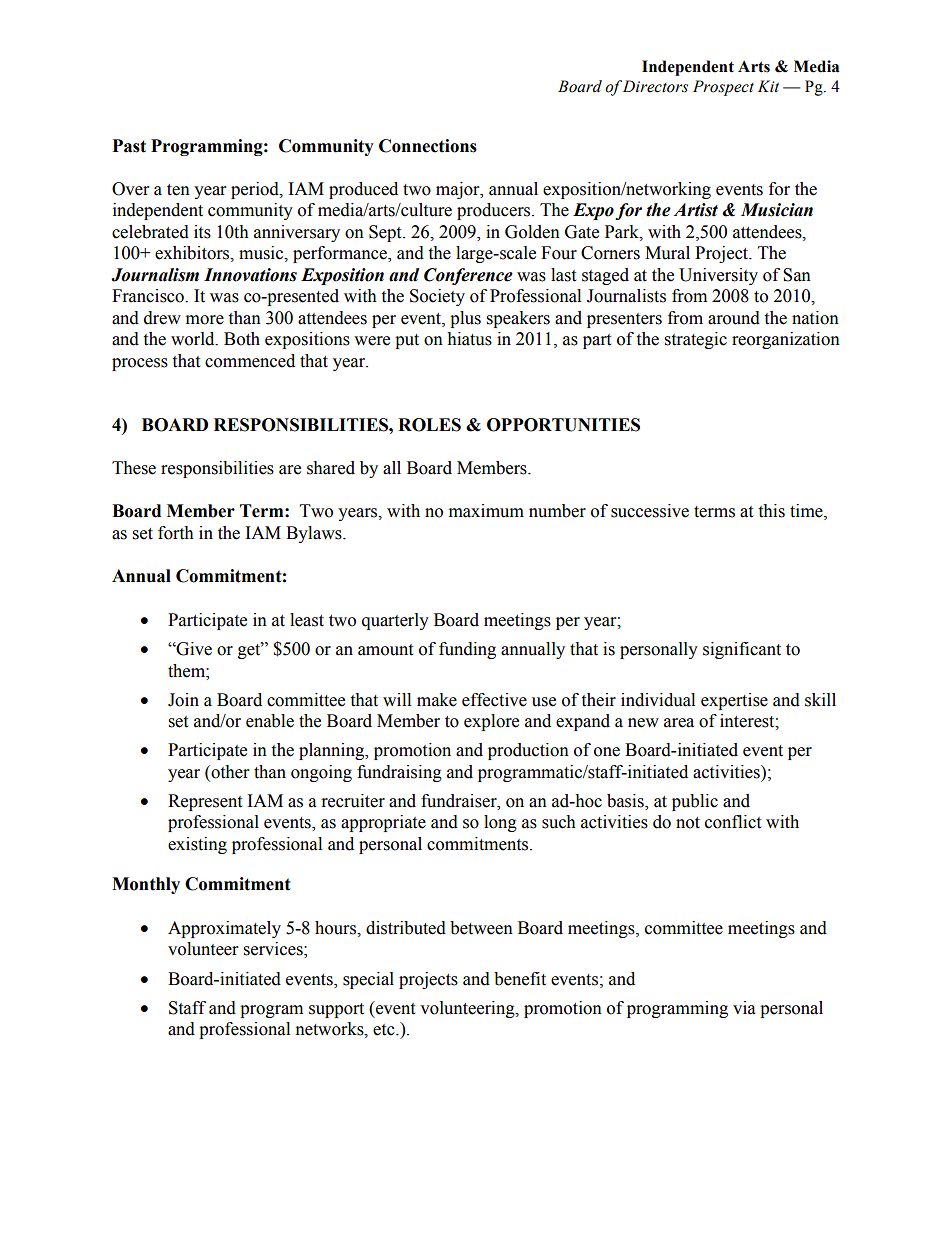  I want to click on Join, so click(183, 700).
